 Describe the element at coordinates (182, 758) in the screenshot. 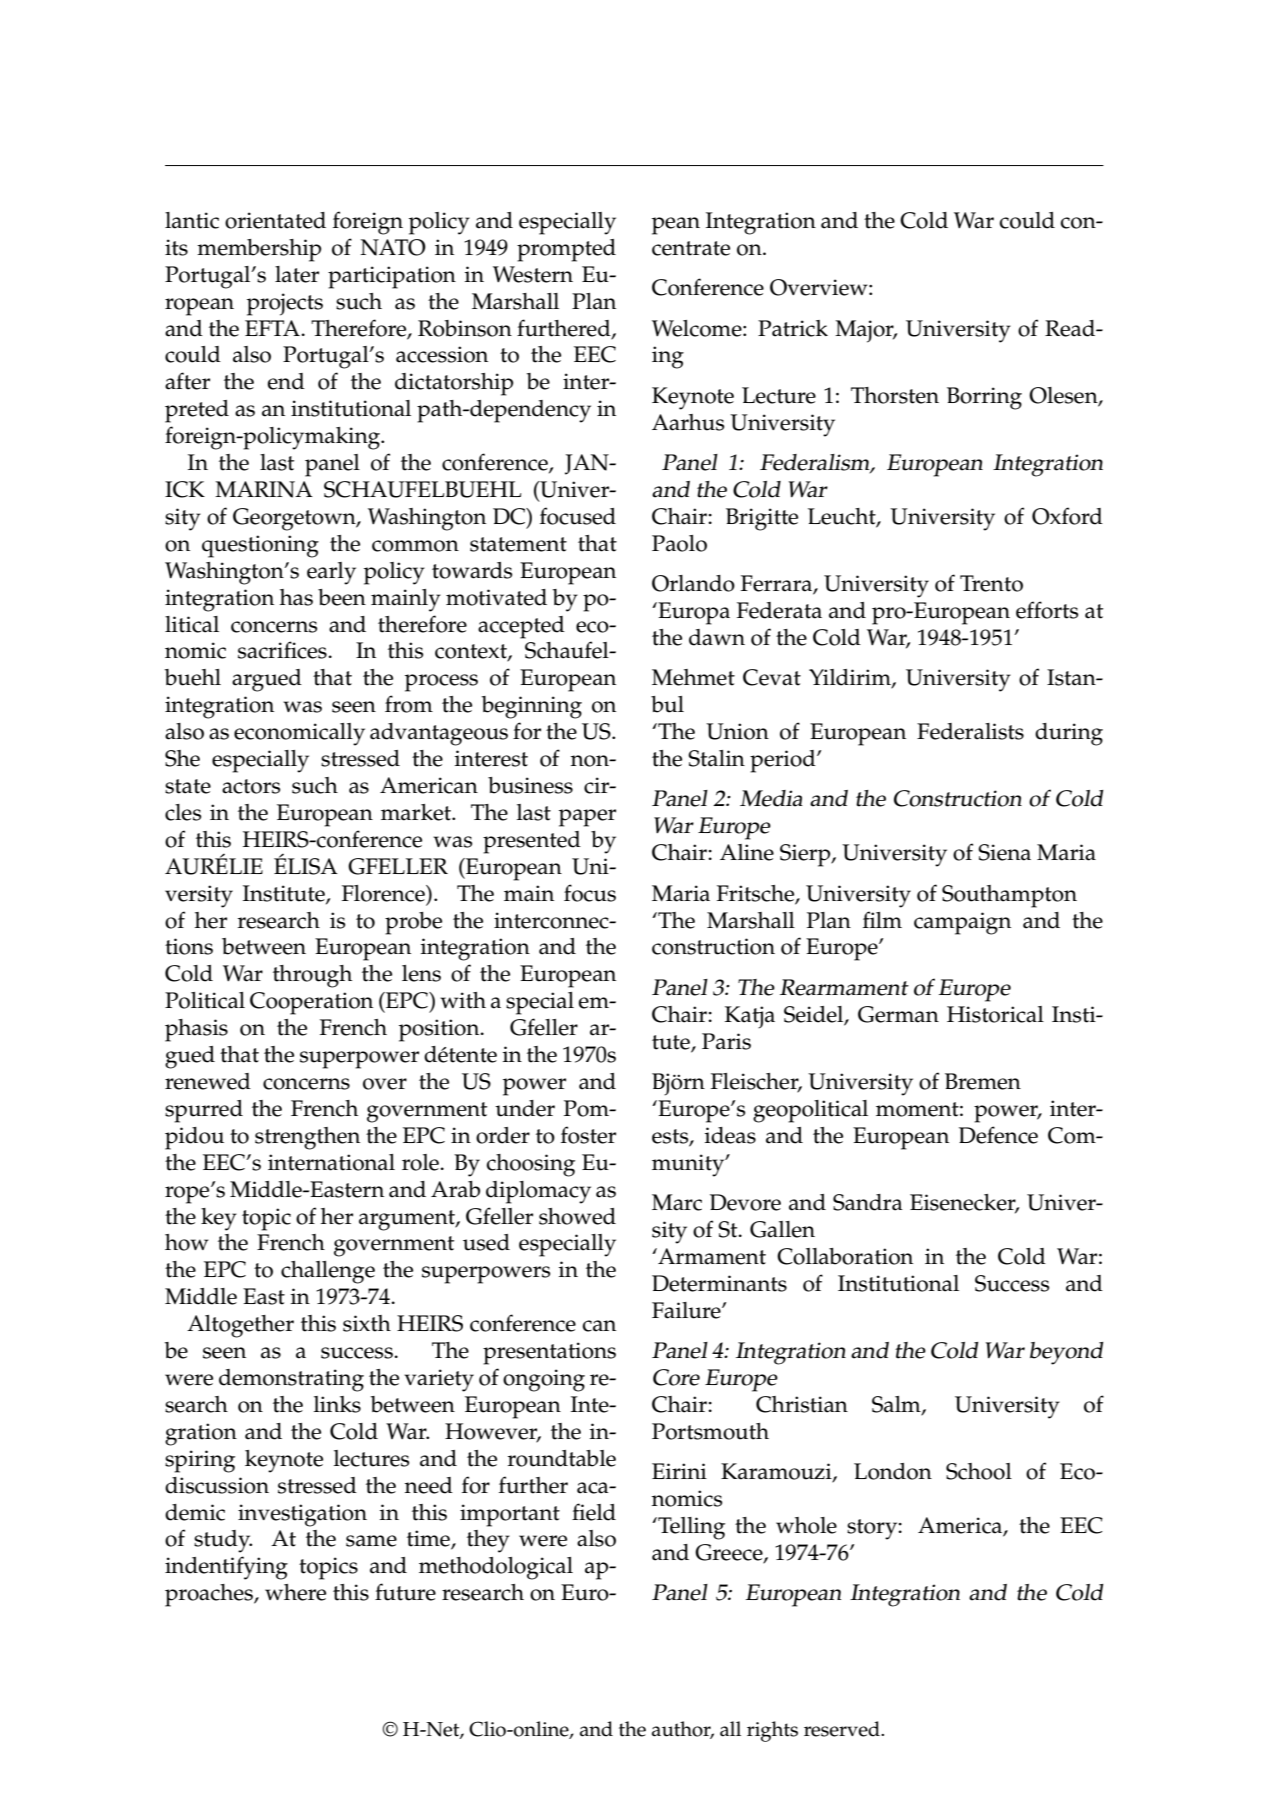

I see `She` at that location.
